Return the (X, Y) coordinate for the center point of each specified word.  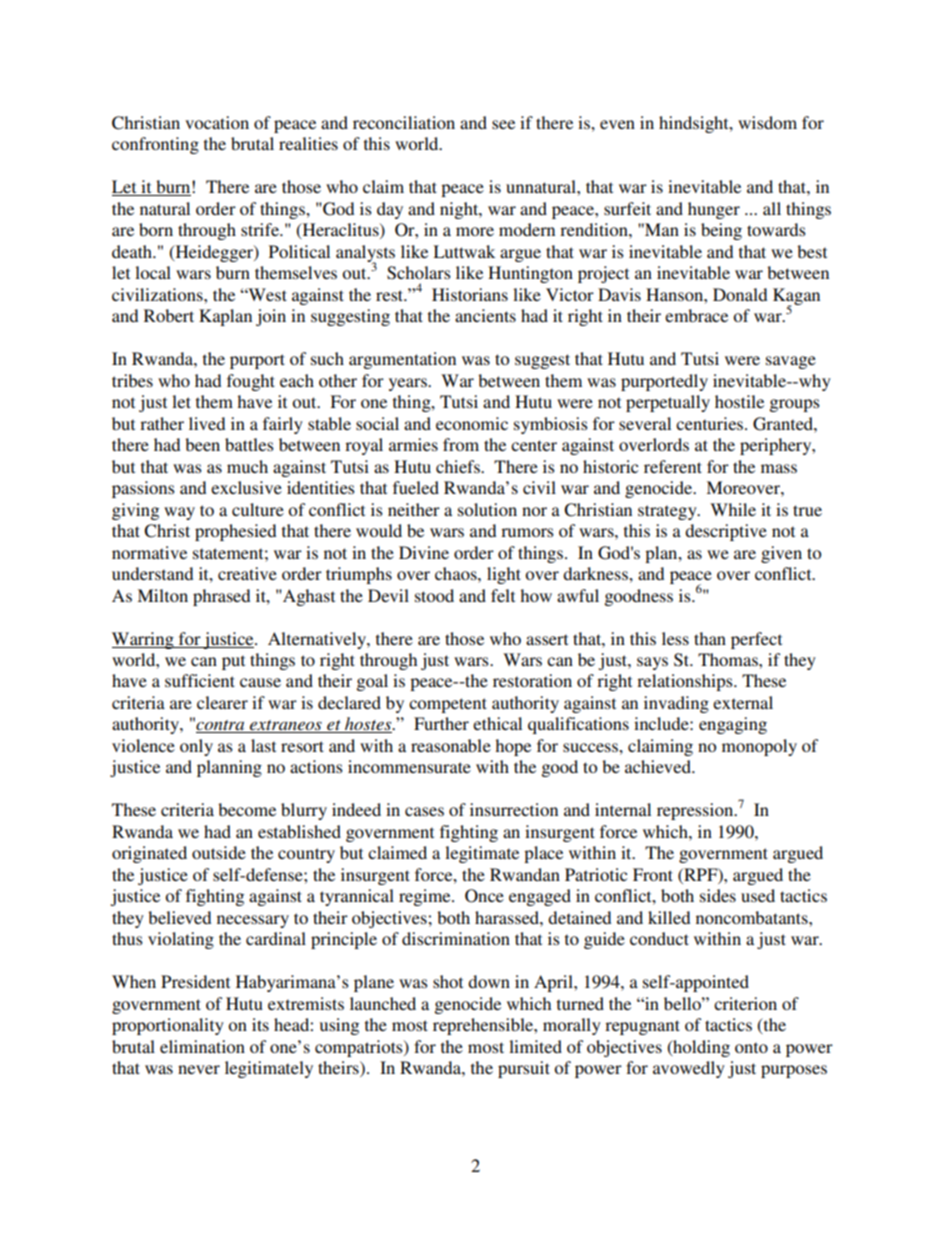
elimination (202, 1046)
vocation (217, 122)
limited (535, 1046)
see (503, 124)
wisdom (767, 122)
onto (751, 1047)
